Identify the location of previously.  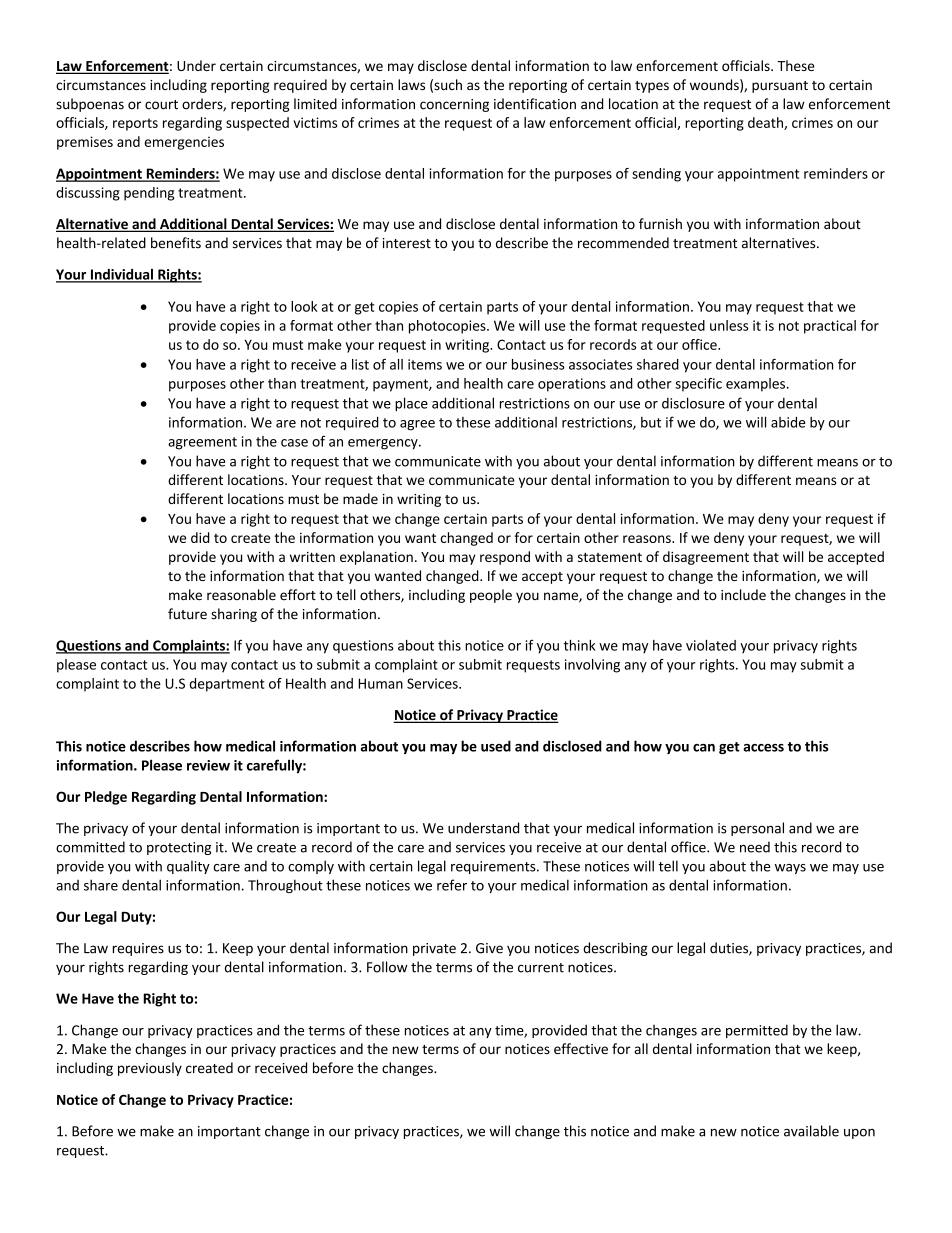
(150, 1069).
